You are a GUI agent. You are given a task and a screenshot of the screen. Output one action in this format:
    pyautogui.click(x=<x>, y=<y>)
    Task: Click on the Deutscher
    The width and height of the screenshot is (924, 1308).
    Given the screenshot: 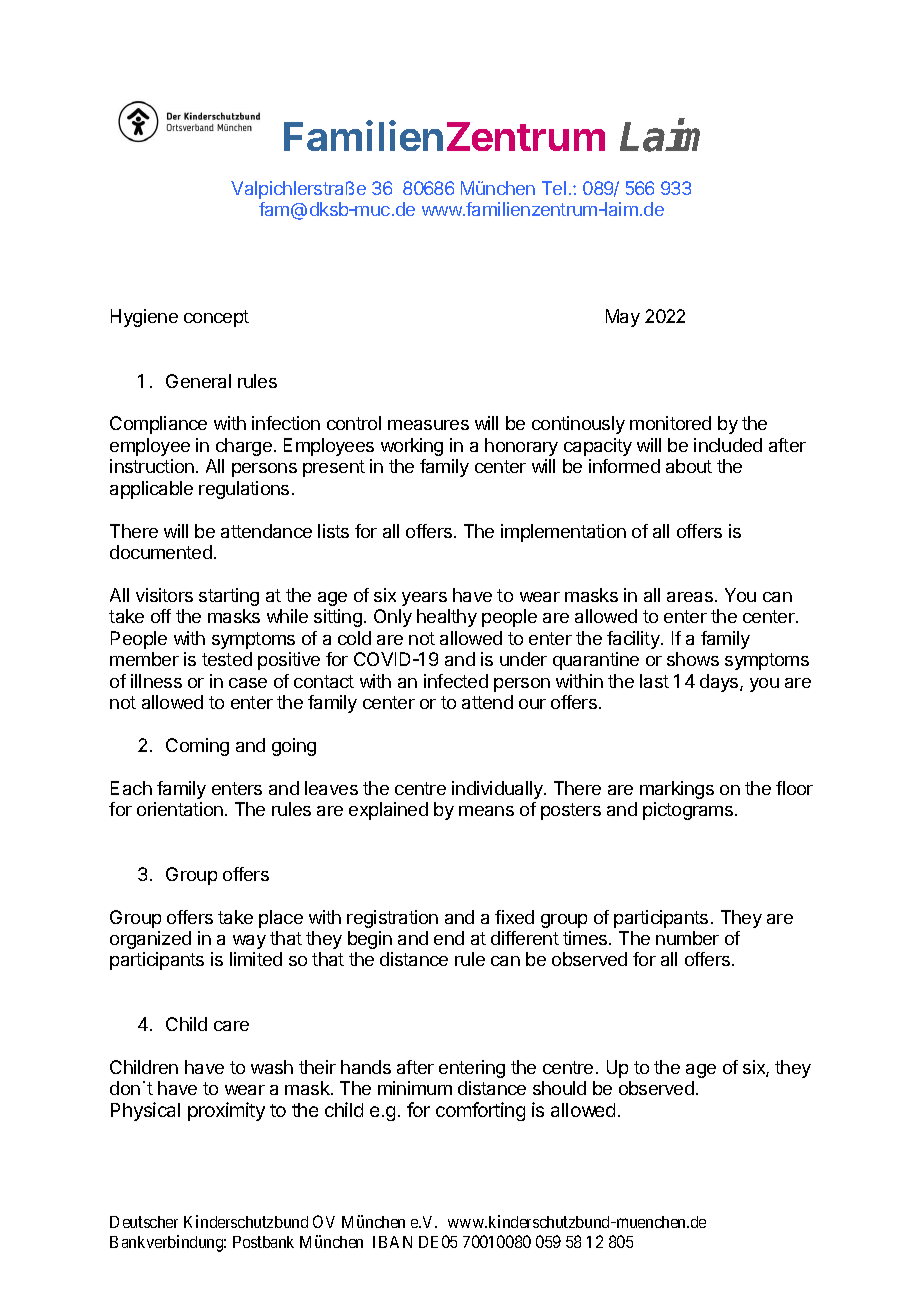 What is the action you would take?
    pyautogui.click(x=144, y=1222)
